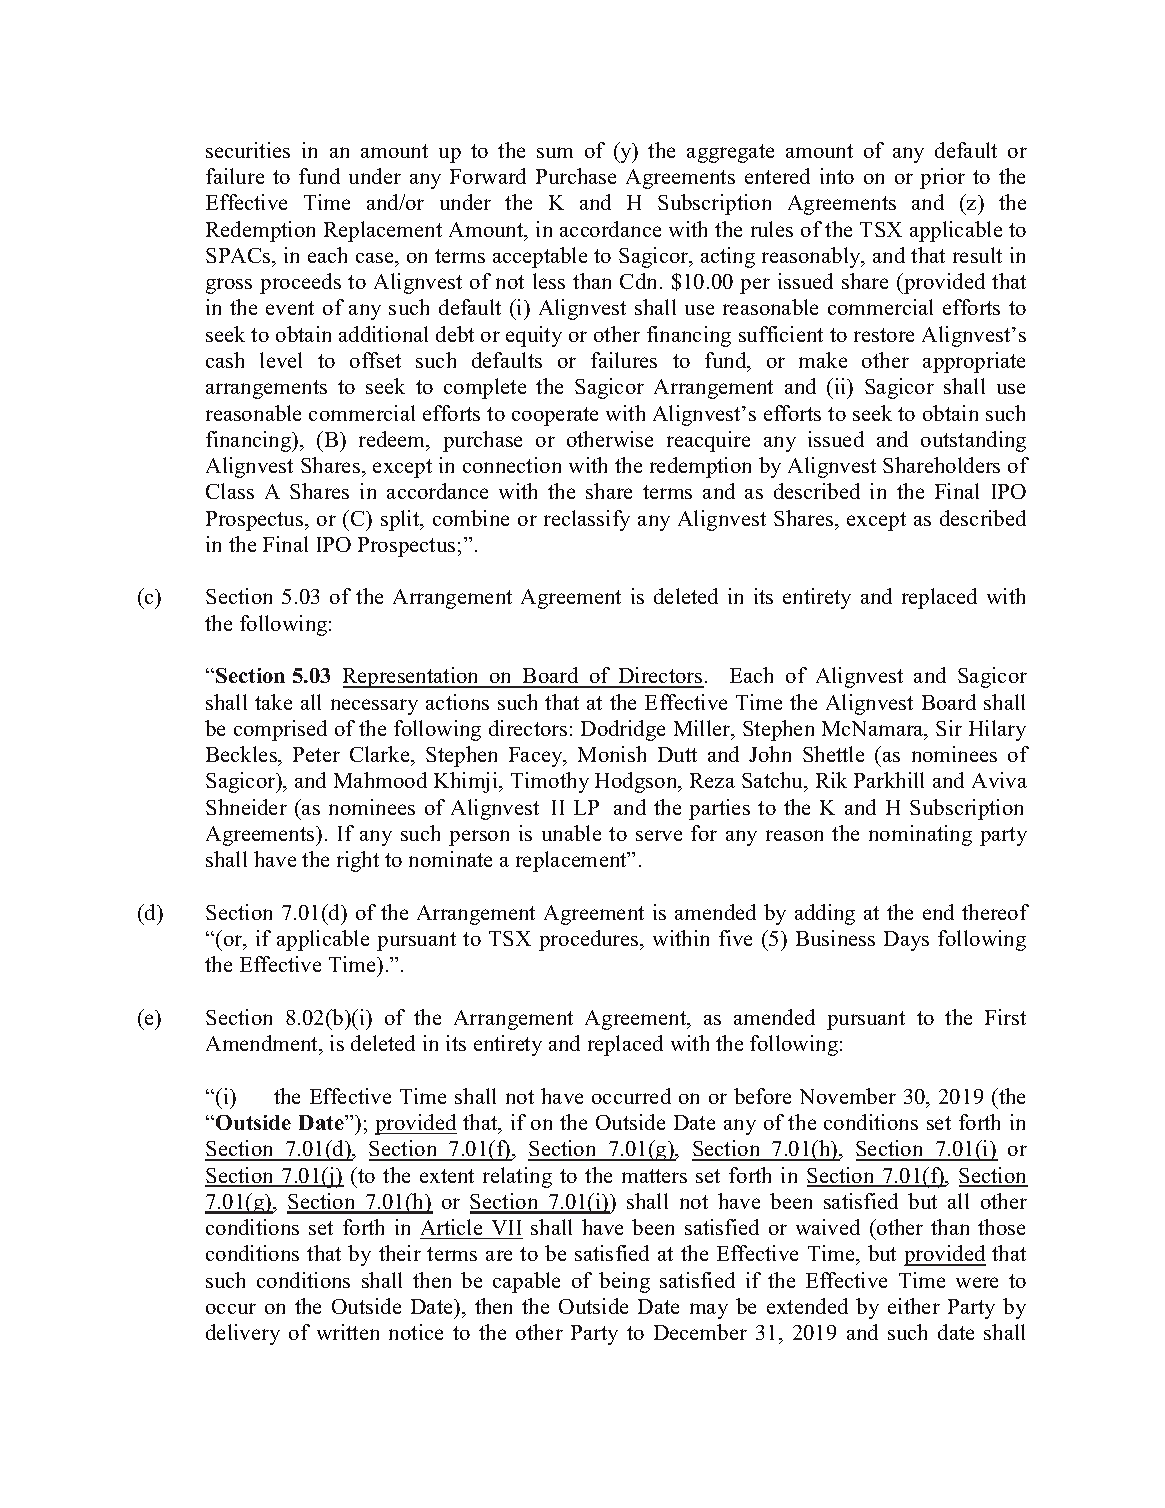 This image has height=1508, width=1165. Describe the element at coordinates (401, 520) in the image. I see `split` at that location.
